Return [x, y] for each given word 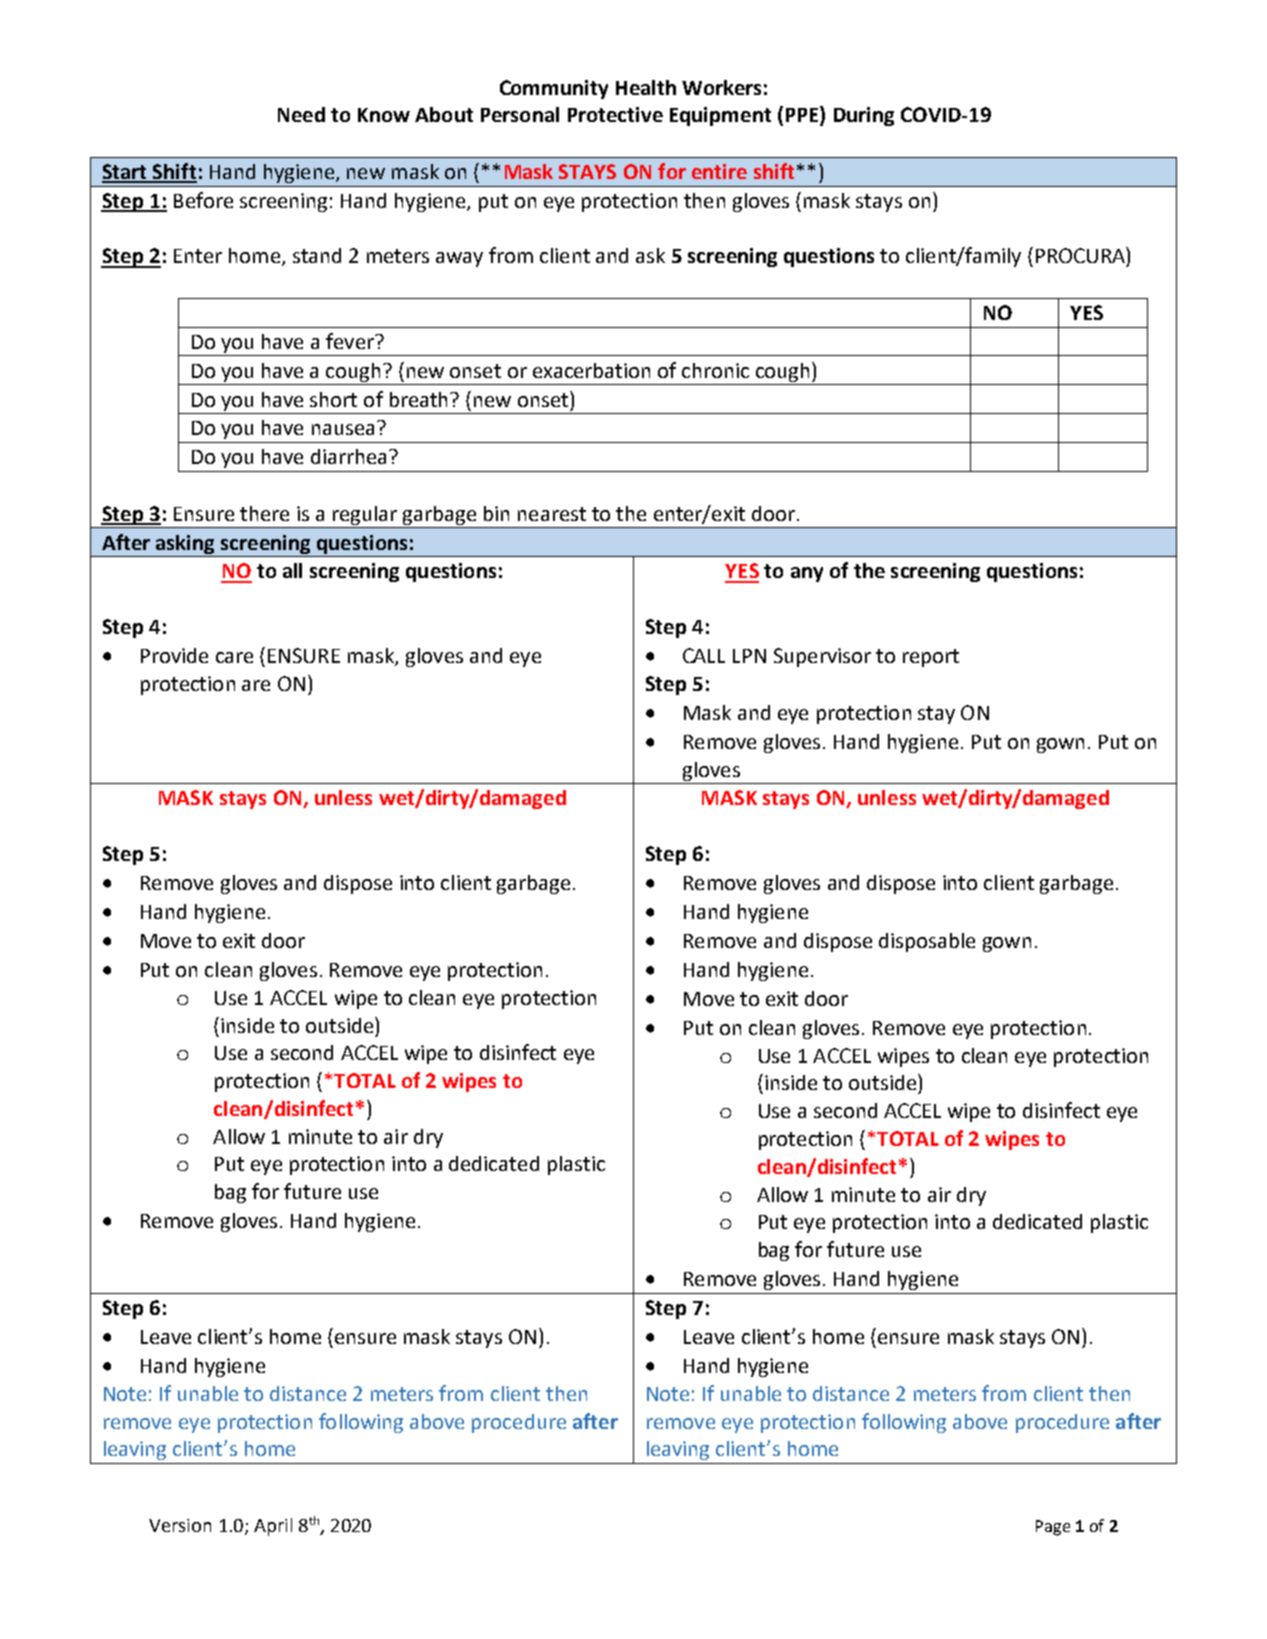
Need [301, 114]
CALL [704, 655]
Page [1053, 1528]
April [273, 1527]
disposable [927, 942]
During [864, 116]
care [234, 657]
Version [180, 1525]
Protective [615, 114]
